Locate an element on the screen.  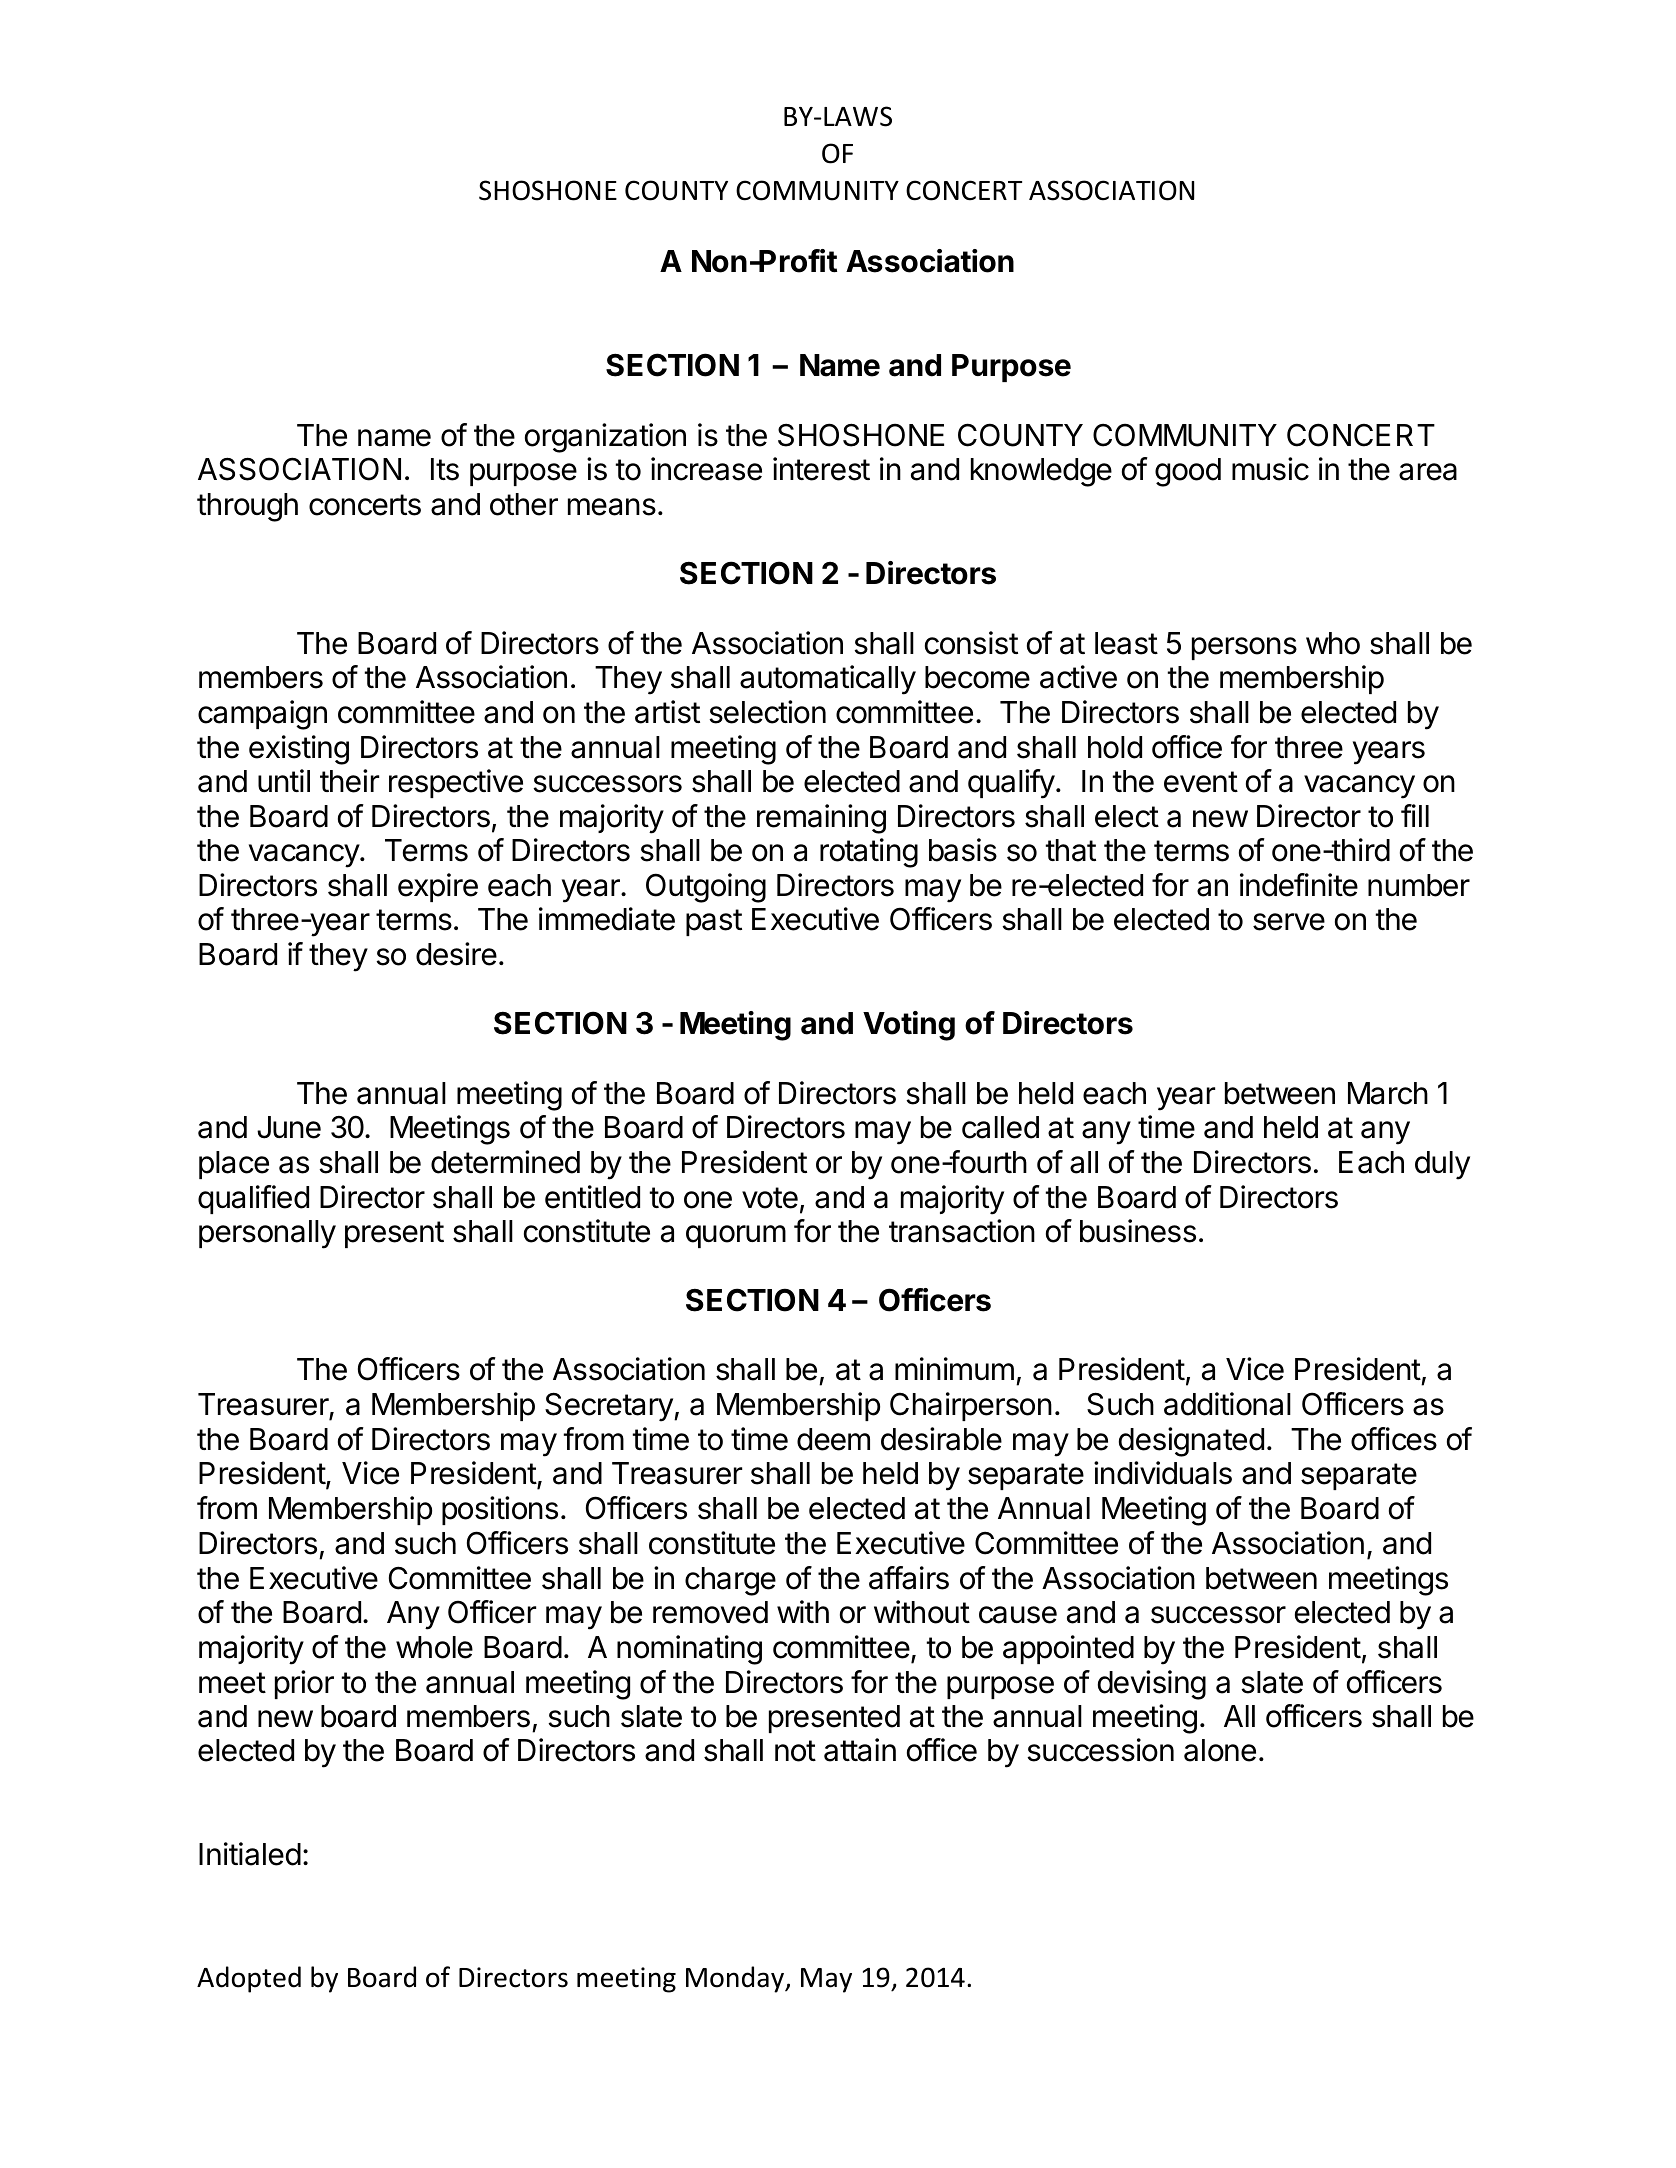
Its is located at coordinates (445, 469).
